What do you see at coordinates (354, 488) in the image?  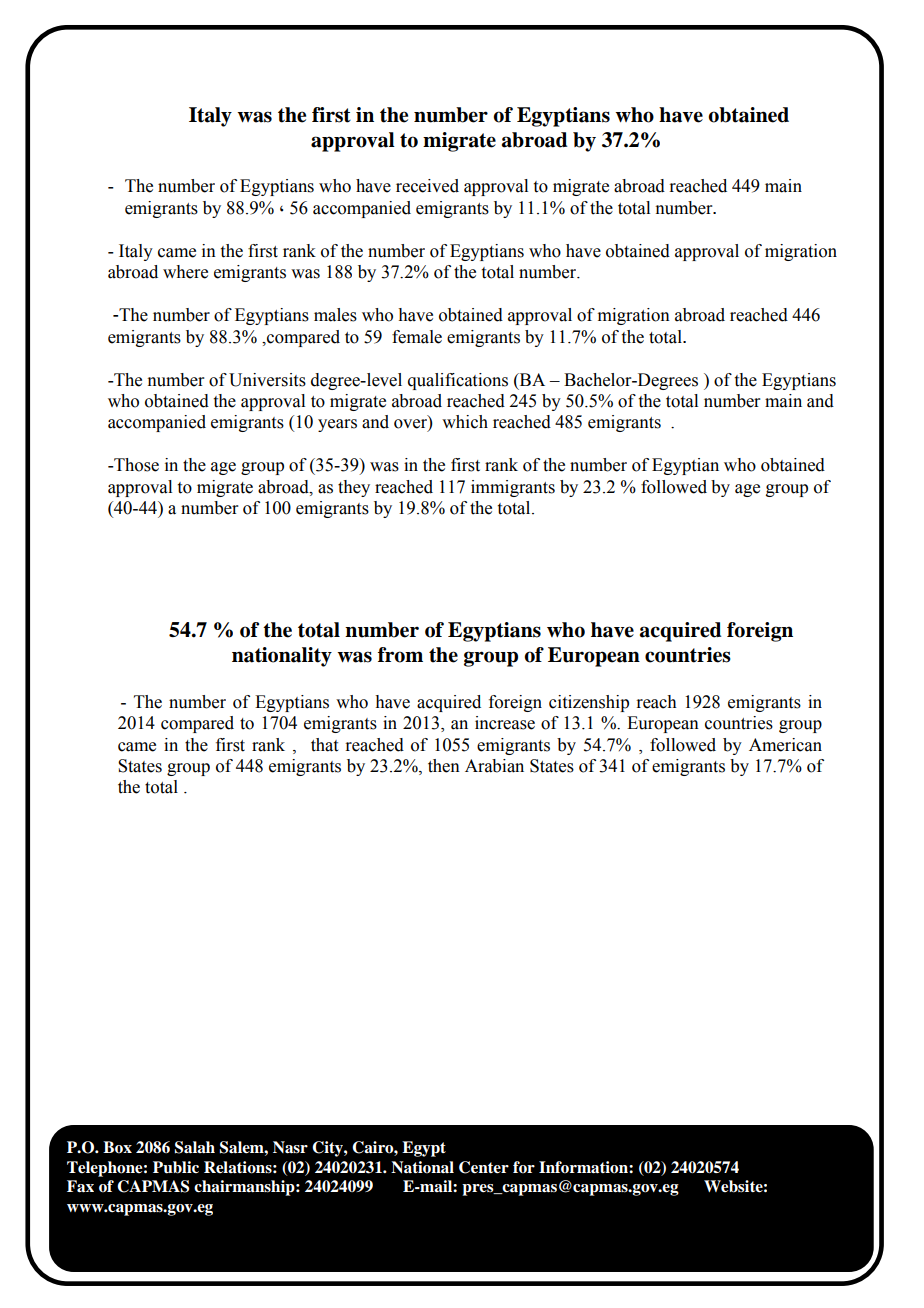 I see `they` at bounding box center [354, 488].
